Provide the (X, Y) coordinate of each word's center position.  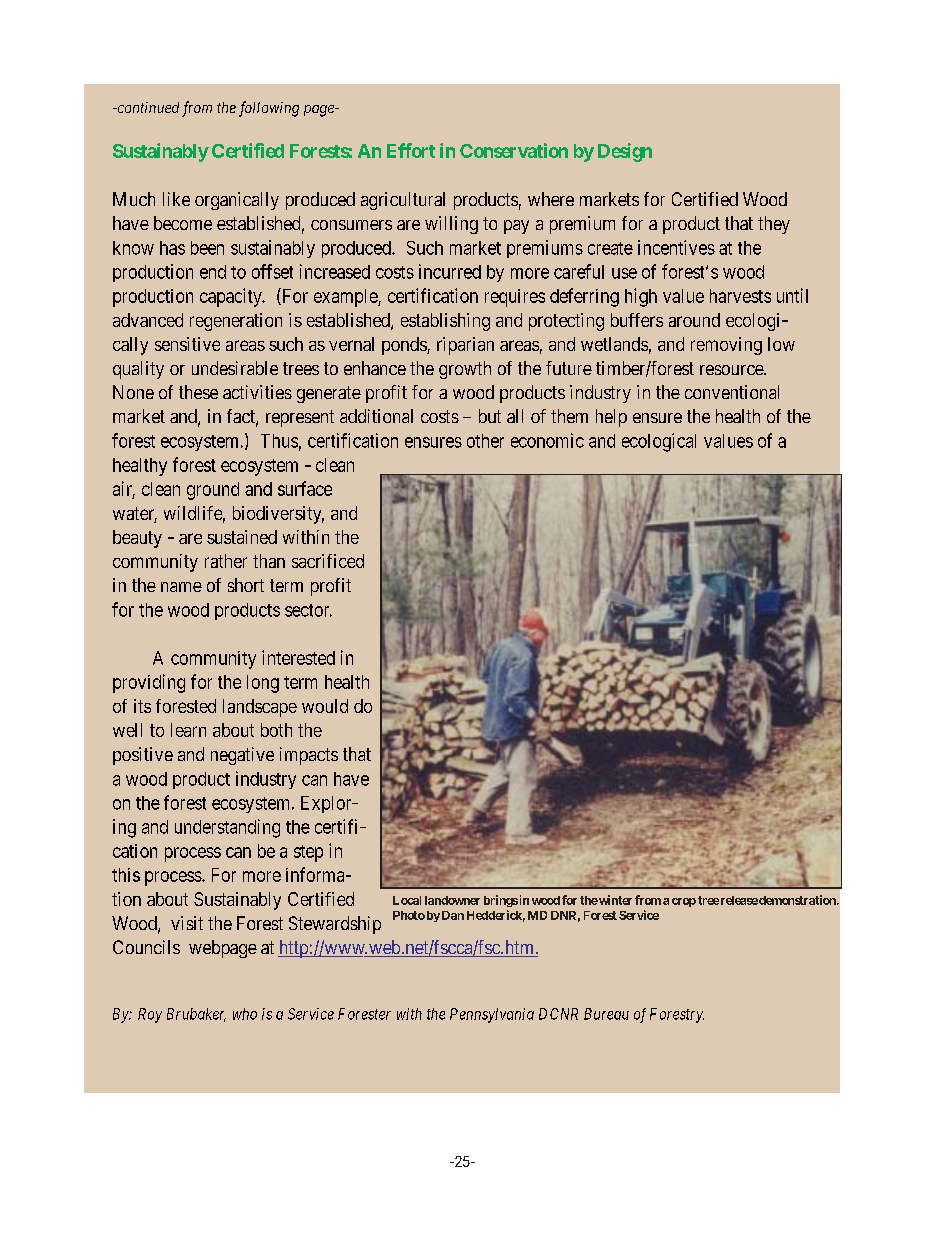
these (198, 392)
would (325, 706)
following (269, 109)
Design (625, 152)
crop (684, 902)
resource (732, 370)
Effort (411, 150)
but (490, 416)
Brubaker (196, 1015)
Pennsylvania (492, 1015)
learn (188, 730)
